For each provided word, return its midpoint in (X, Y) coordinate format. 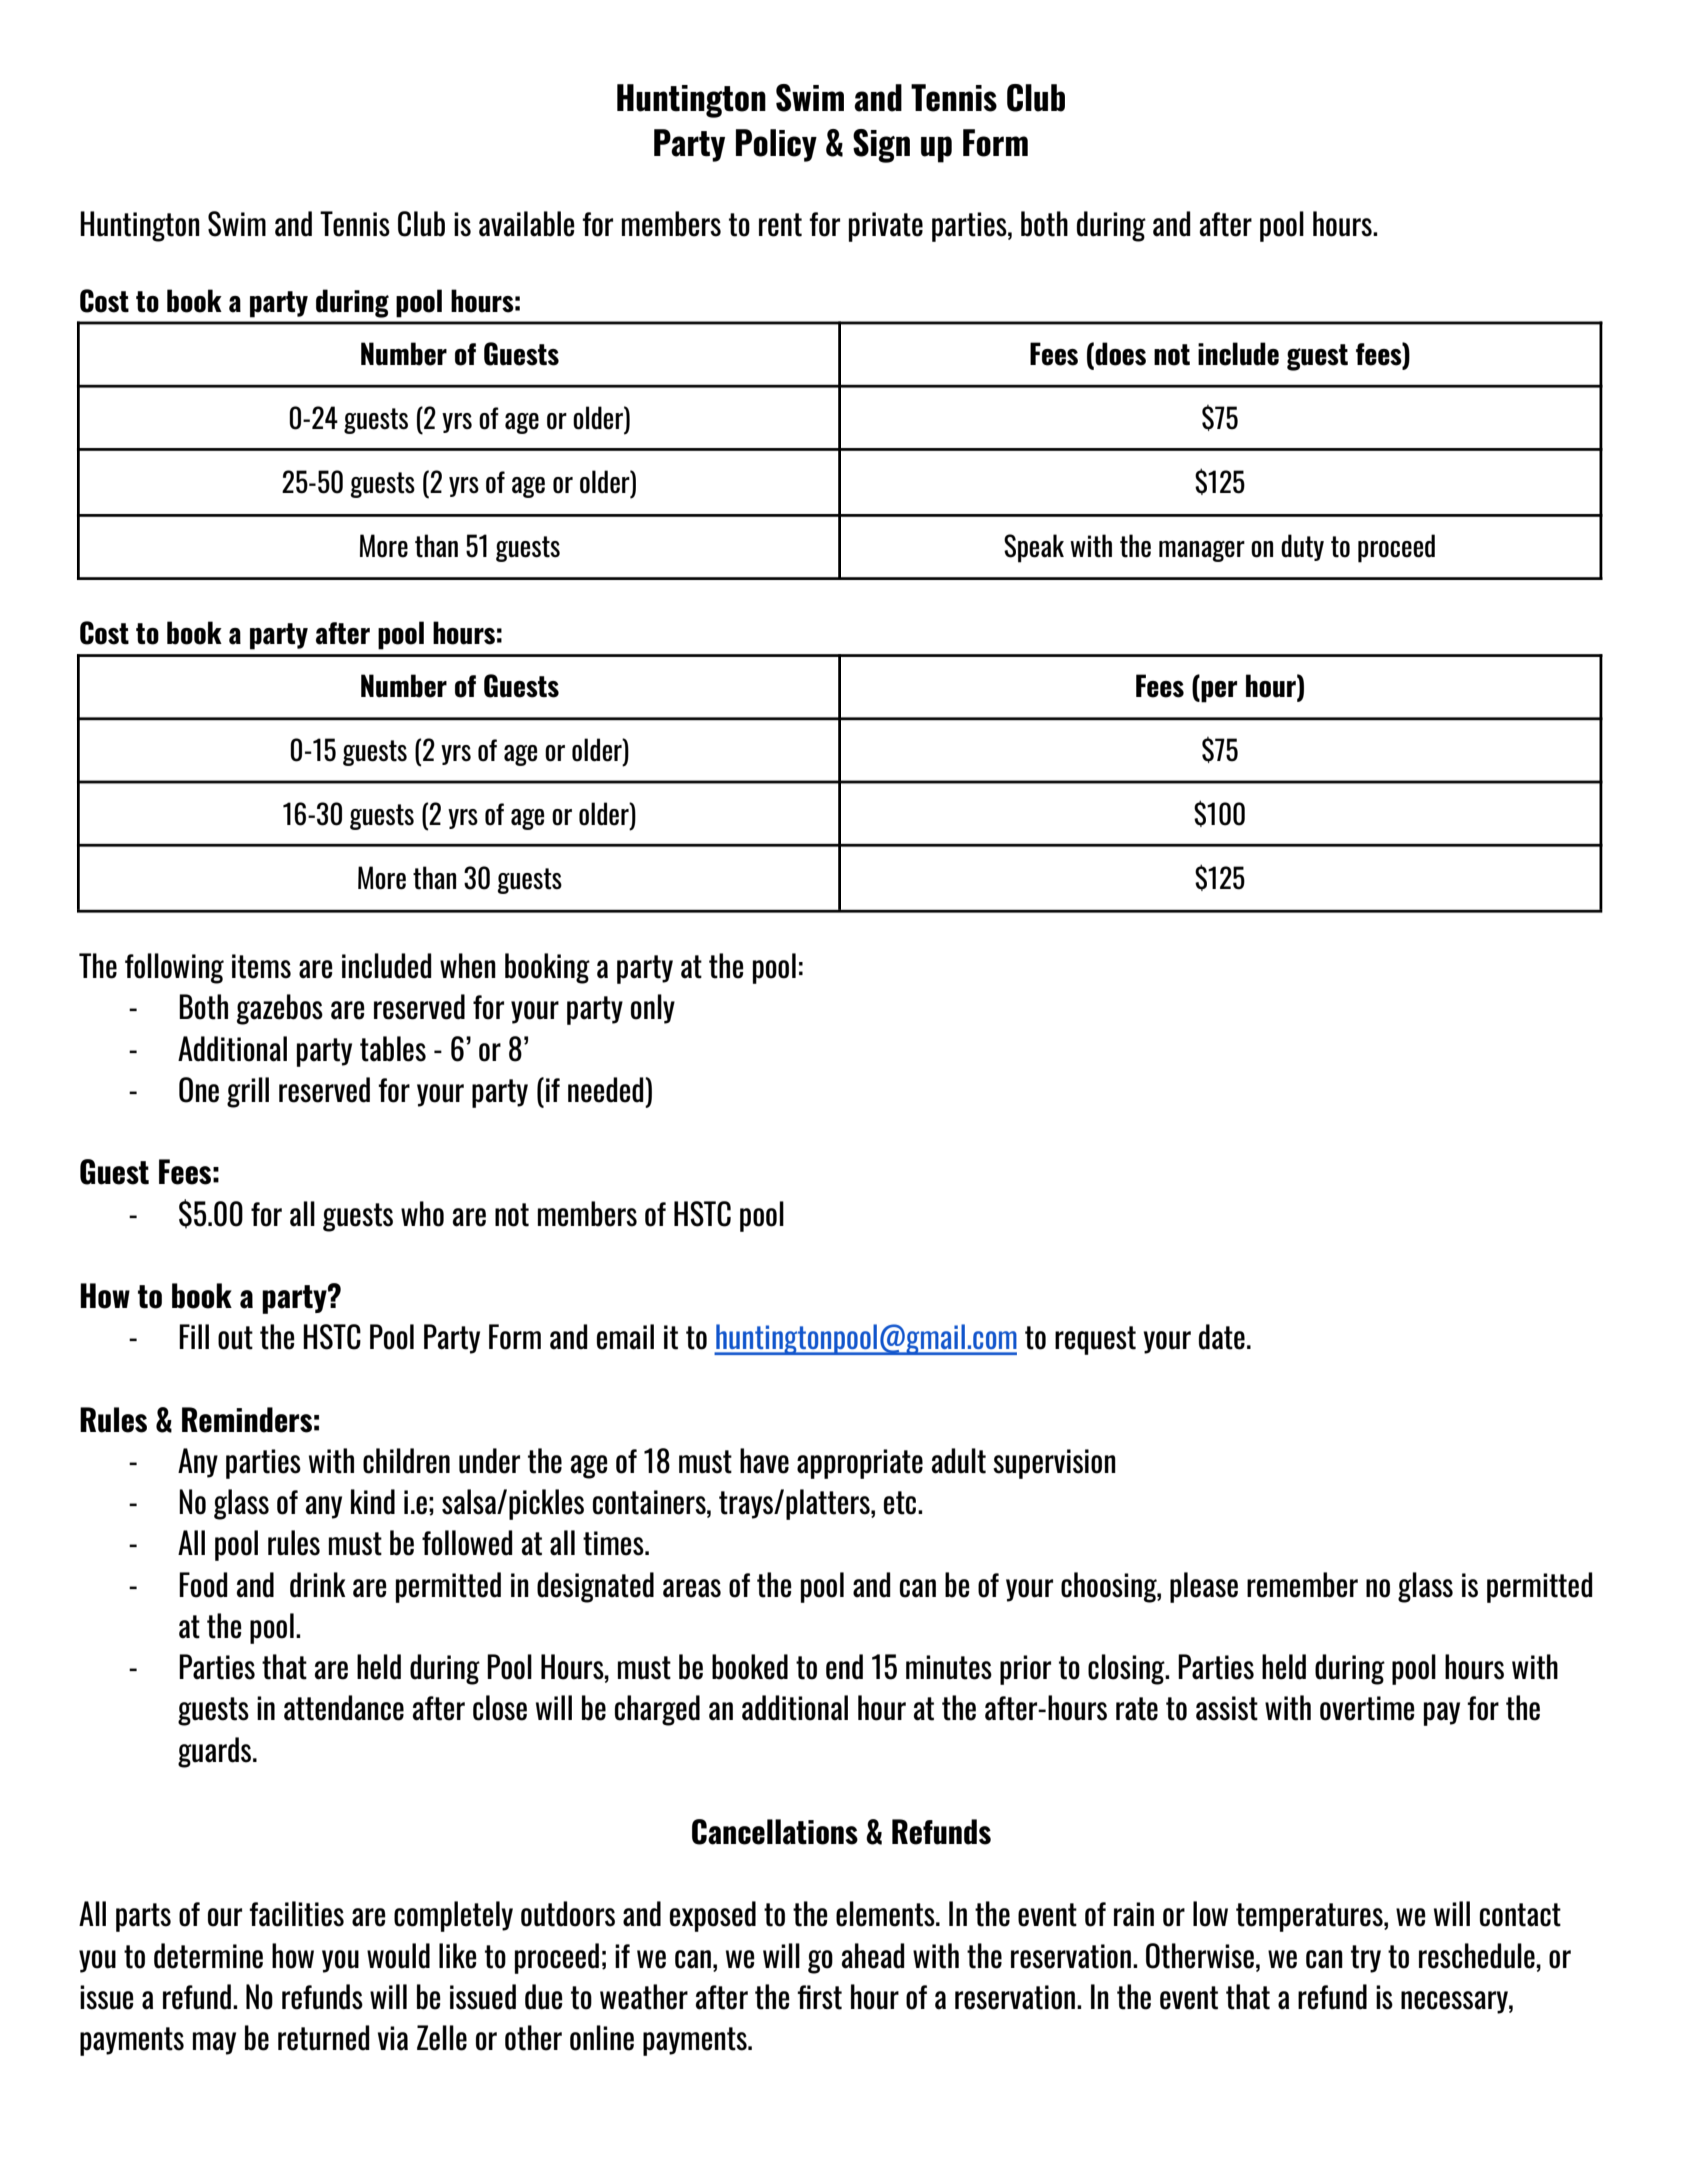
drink (317, 1585)
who (422, 1214)
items (261, 966)
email (625, 1337)
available (527, 224)
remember (1302, 1585)
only (653, 1009)
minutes (949, 1667)
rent (780, 225)
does (1120, 354)
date (1222, 1337)
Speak (1034, 548)
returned (324, 2038)
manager (1202, 551)
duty (1302, 547)
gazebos (280, 1009)
